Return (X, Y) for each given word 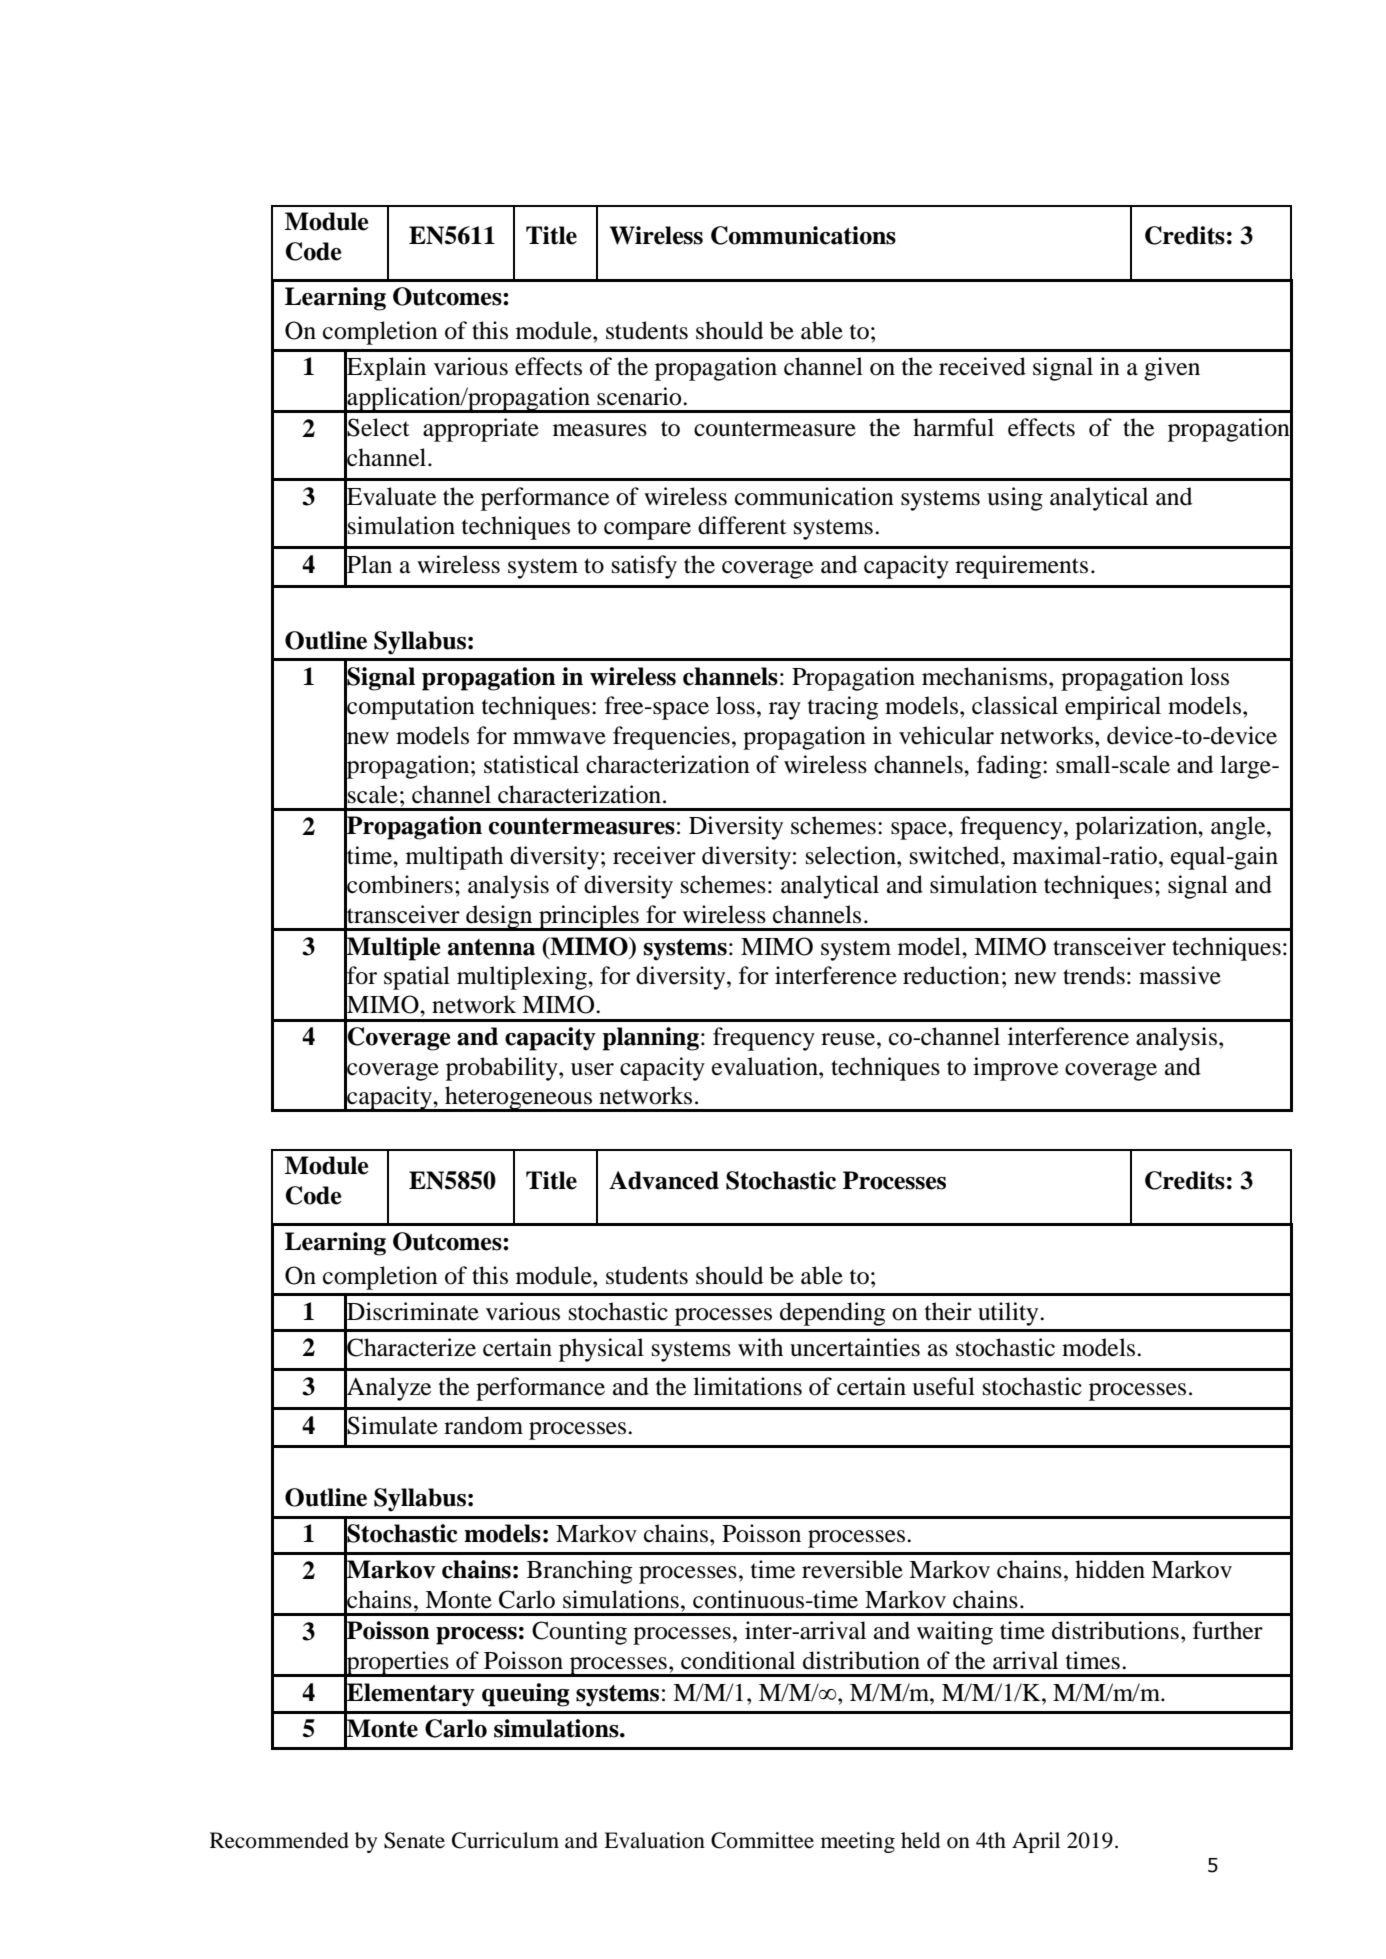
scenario (640, 396)
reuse (849, 1039)
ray (785, 711)
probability (503, 1069)
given (1172, 369)
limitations (747, 1386)
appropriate (481, 430)
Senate (414, 1840)
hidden (1110, 1569)
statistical (531, 764)
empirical (1113, 708)
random (483, 1425)
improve (1015, 1069)
